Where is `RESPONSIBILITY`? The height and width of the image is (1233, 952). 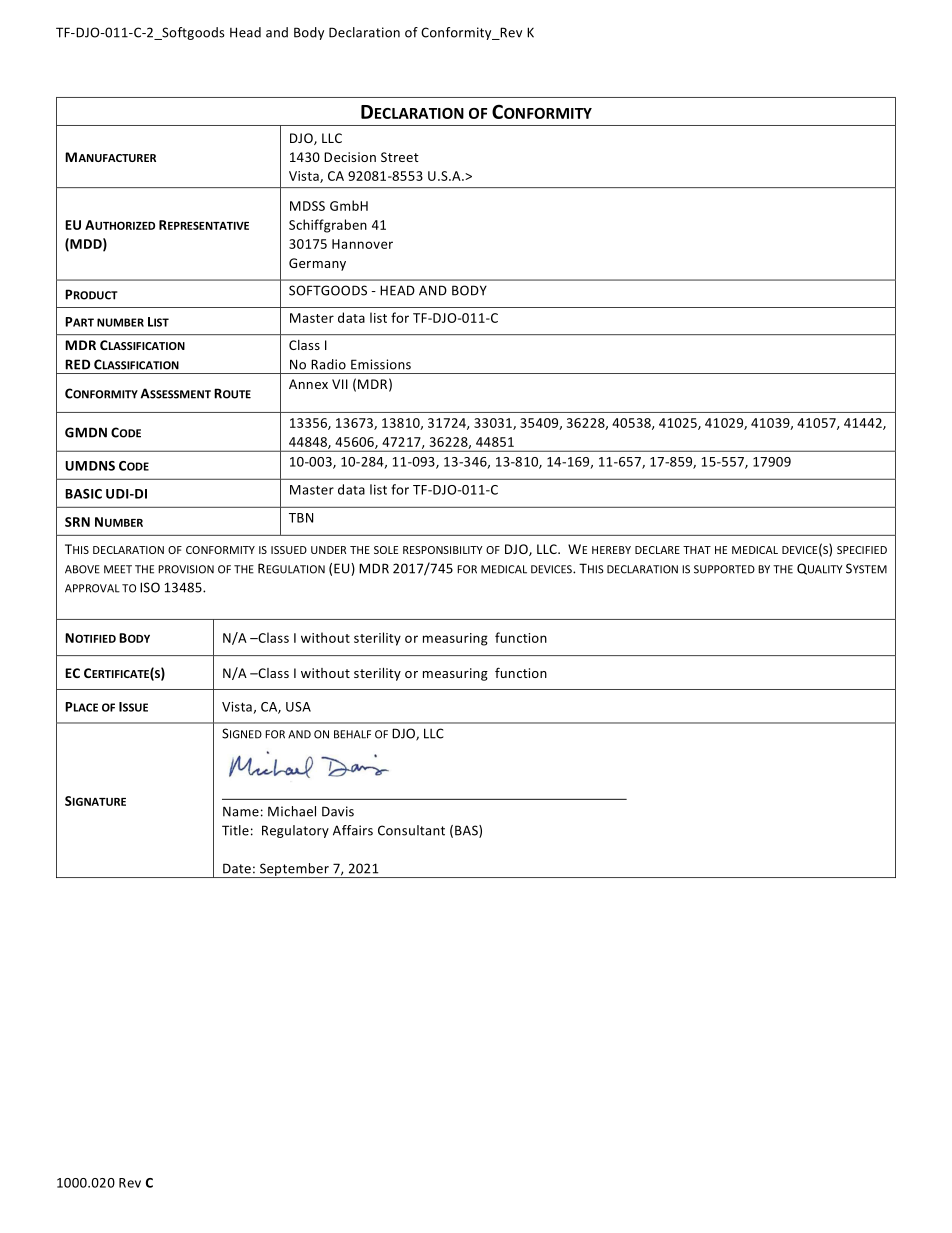
RESPONSIBILITY is located at coordinates (443, 550).
